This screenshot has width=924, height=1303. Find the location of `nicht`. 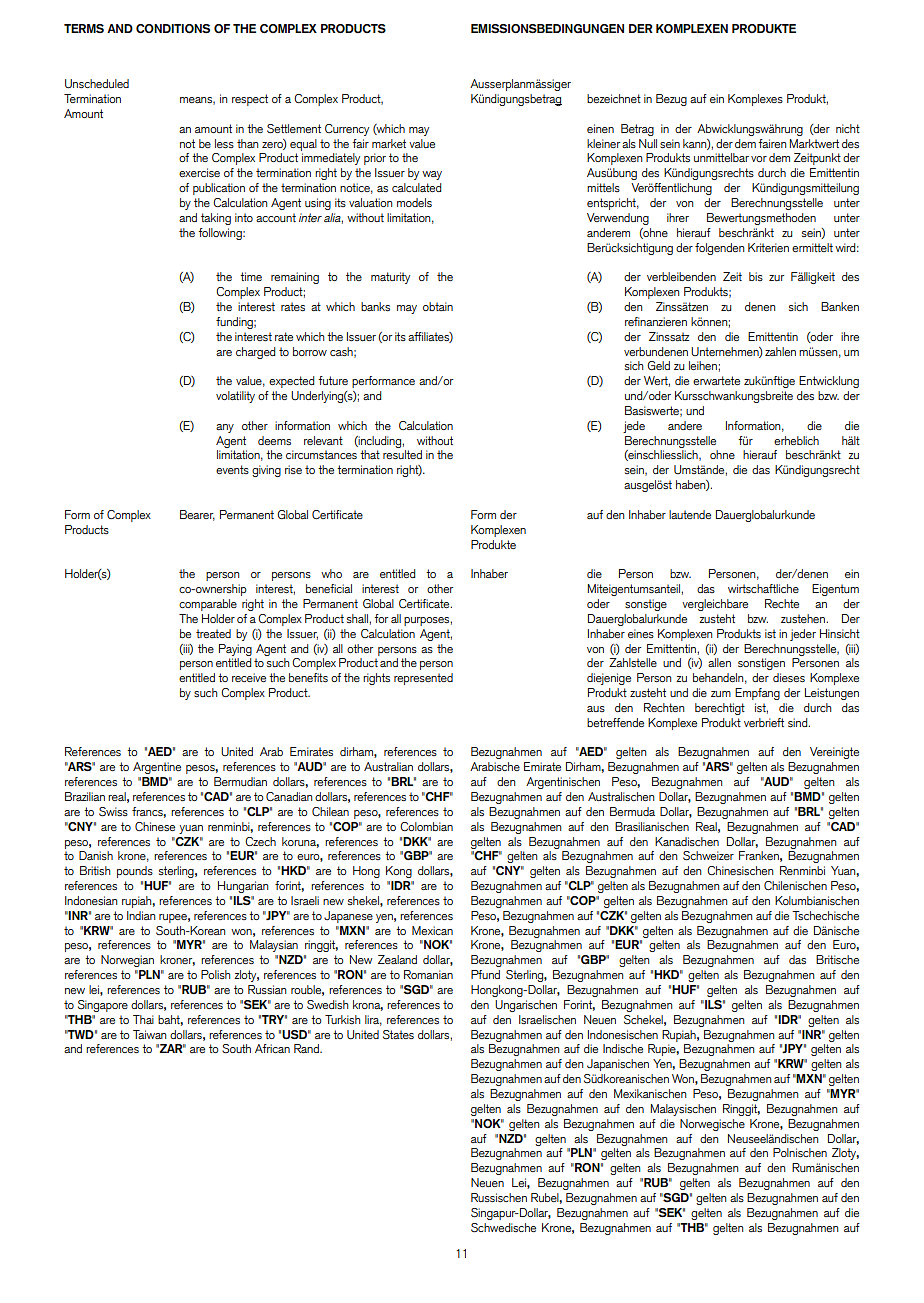

nicht is located at coordinates (848, 128).
